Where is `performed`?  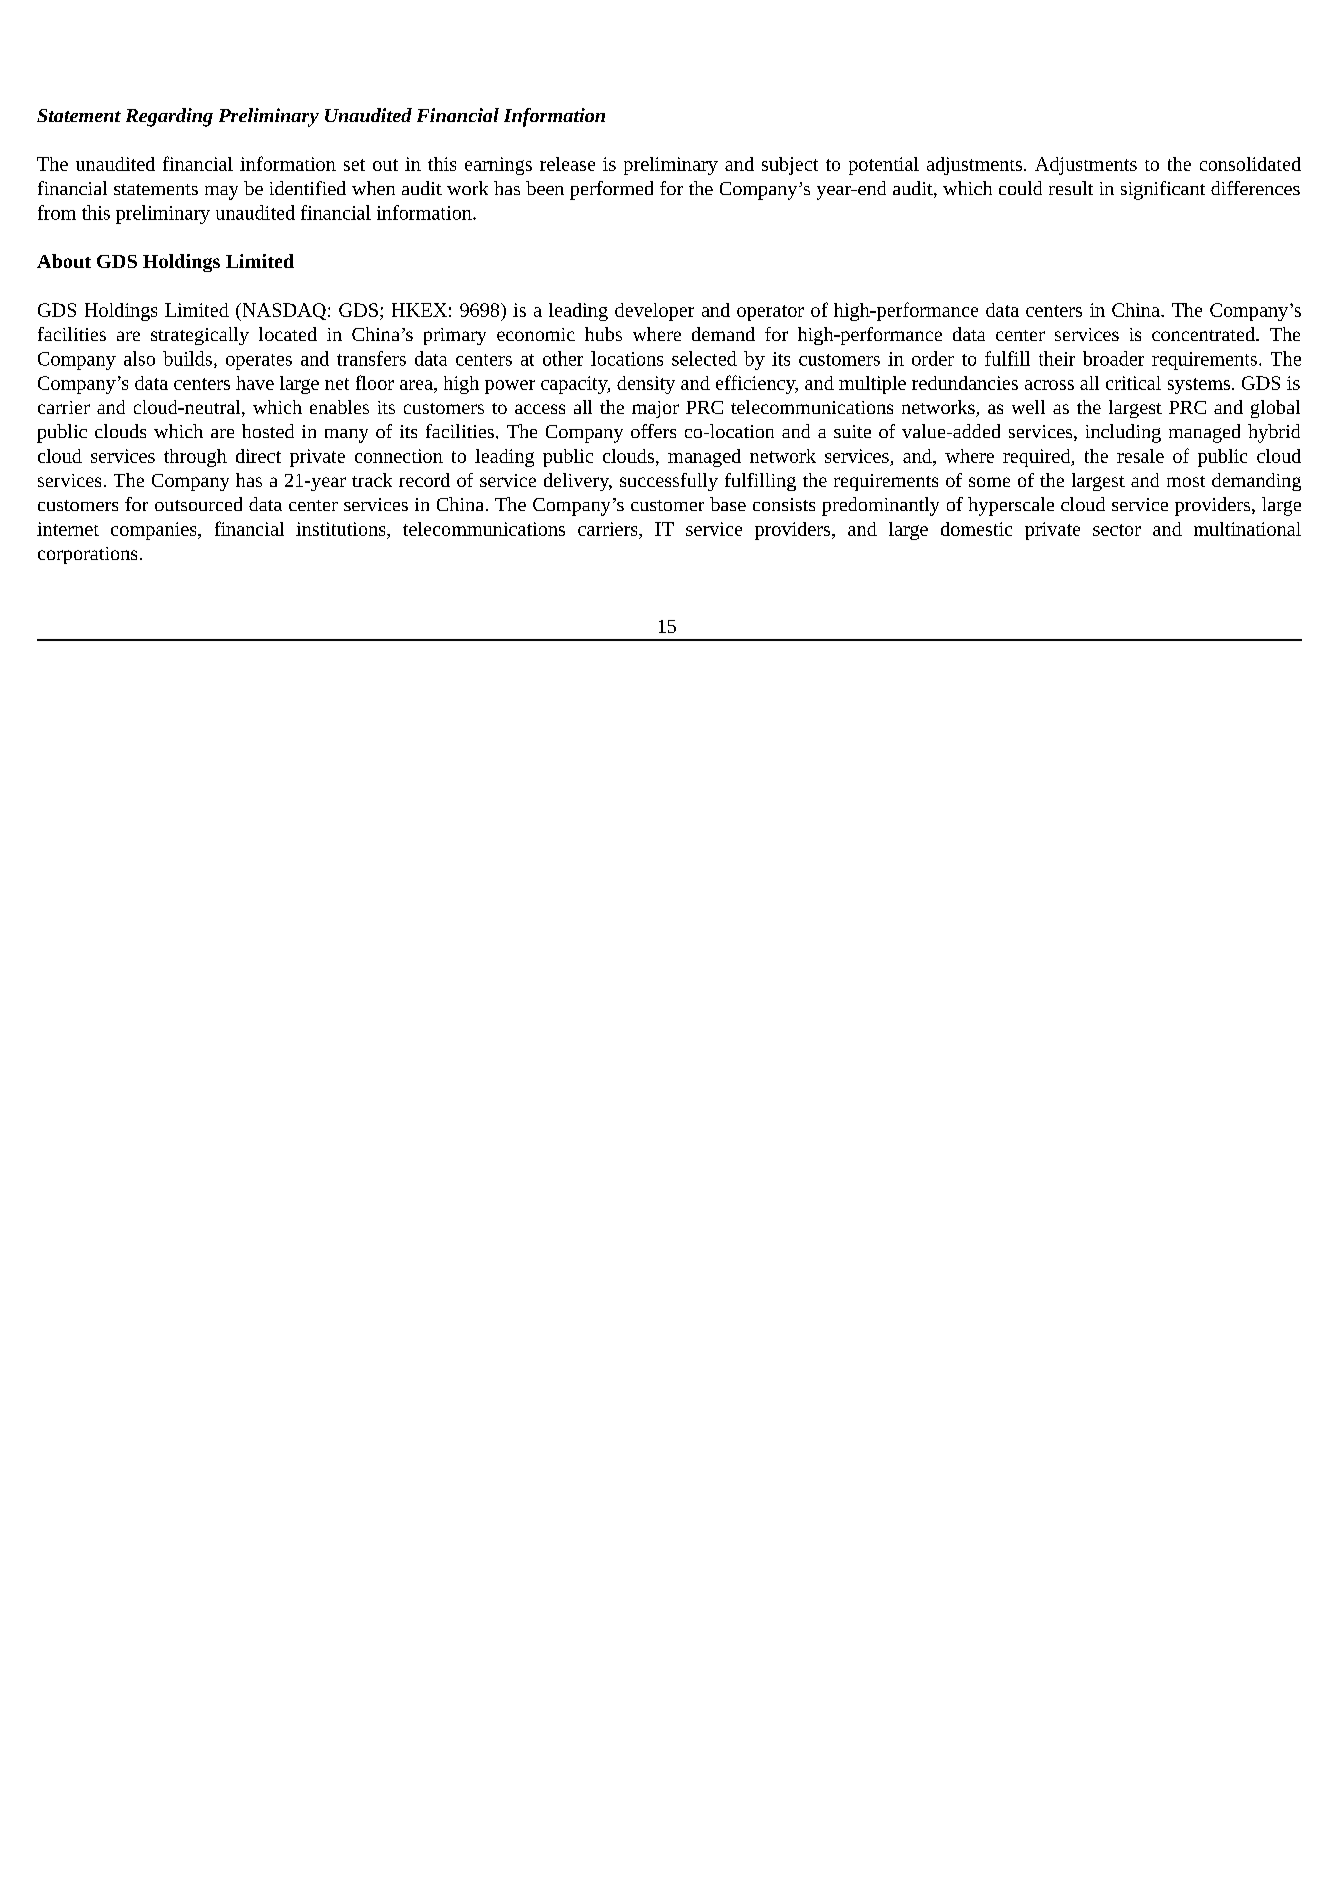 performed is located at coordinates (611, 190).
